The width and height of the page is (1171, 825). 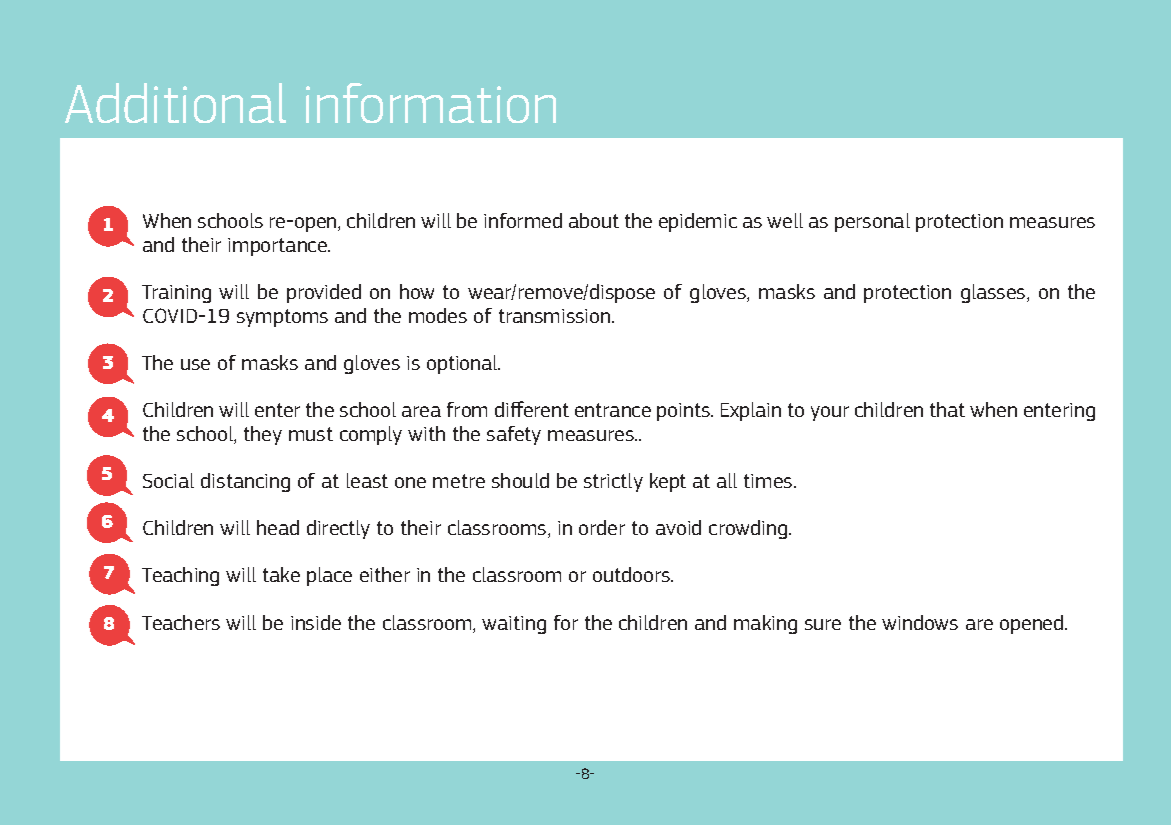 I want to click on optional, so click(x=463, y=364).
